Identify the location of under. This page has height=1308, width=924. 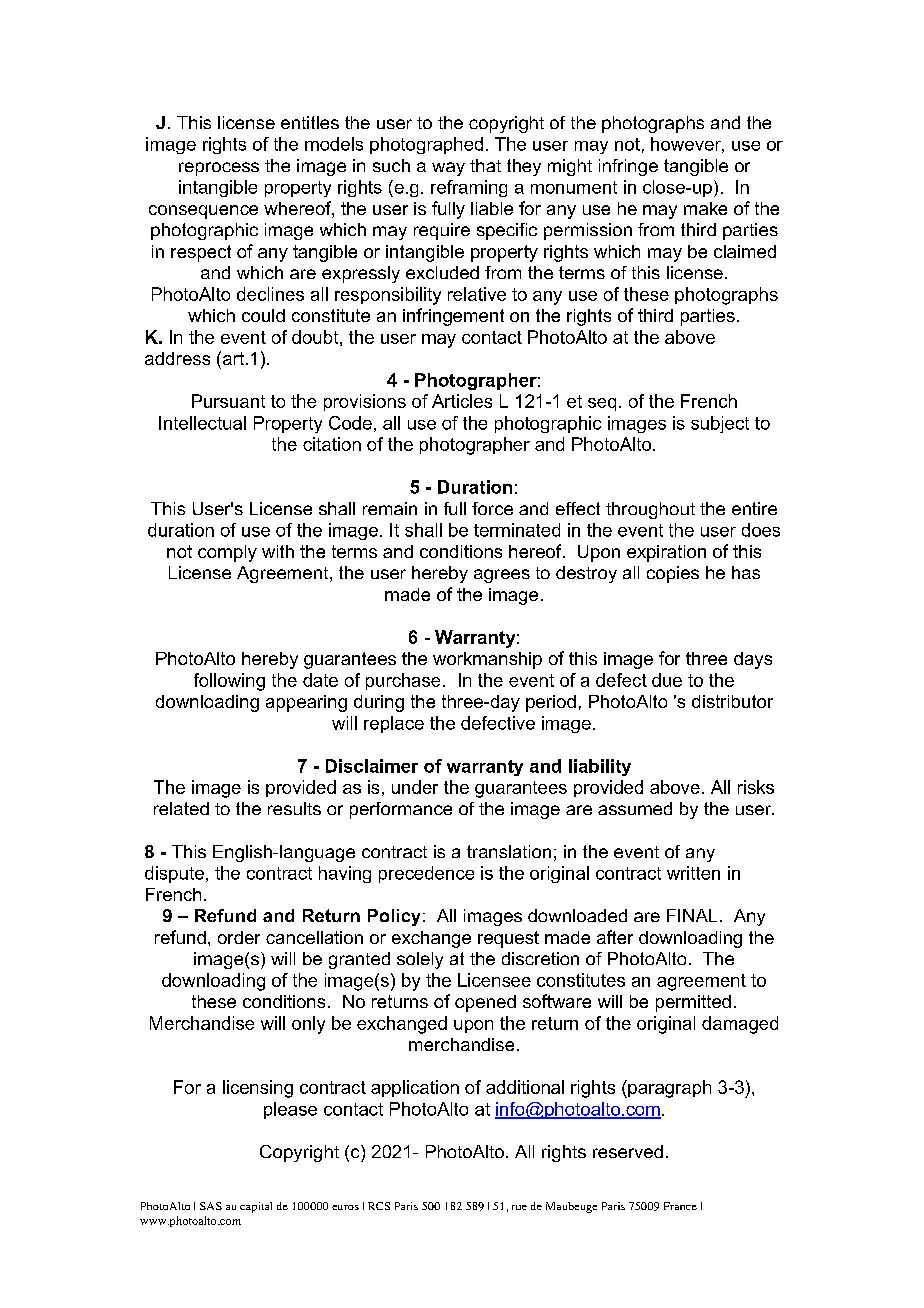
(415, 787).
